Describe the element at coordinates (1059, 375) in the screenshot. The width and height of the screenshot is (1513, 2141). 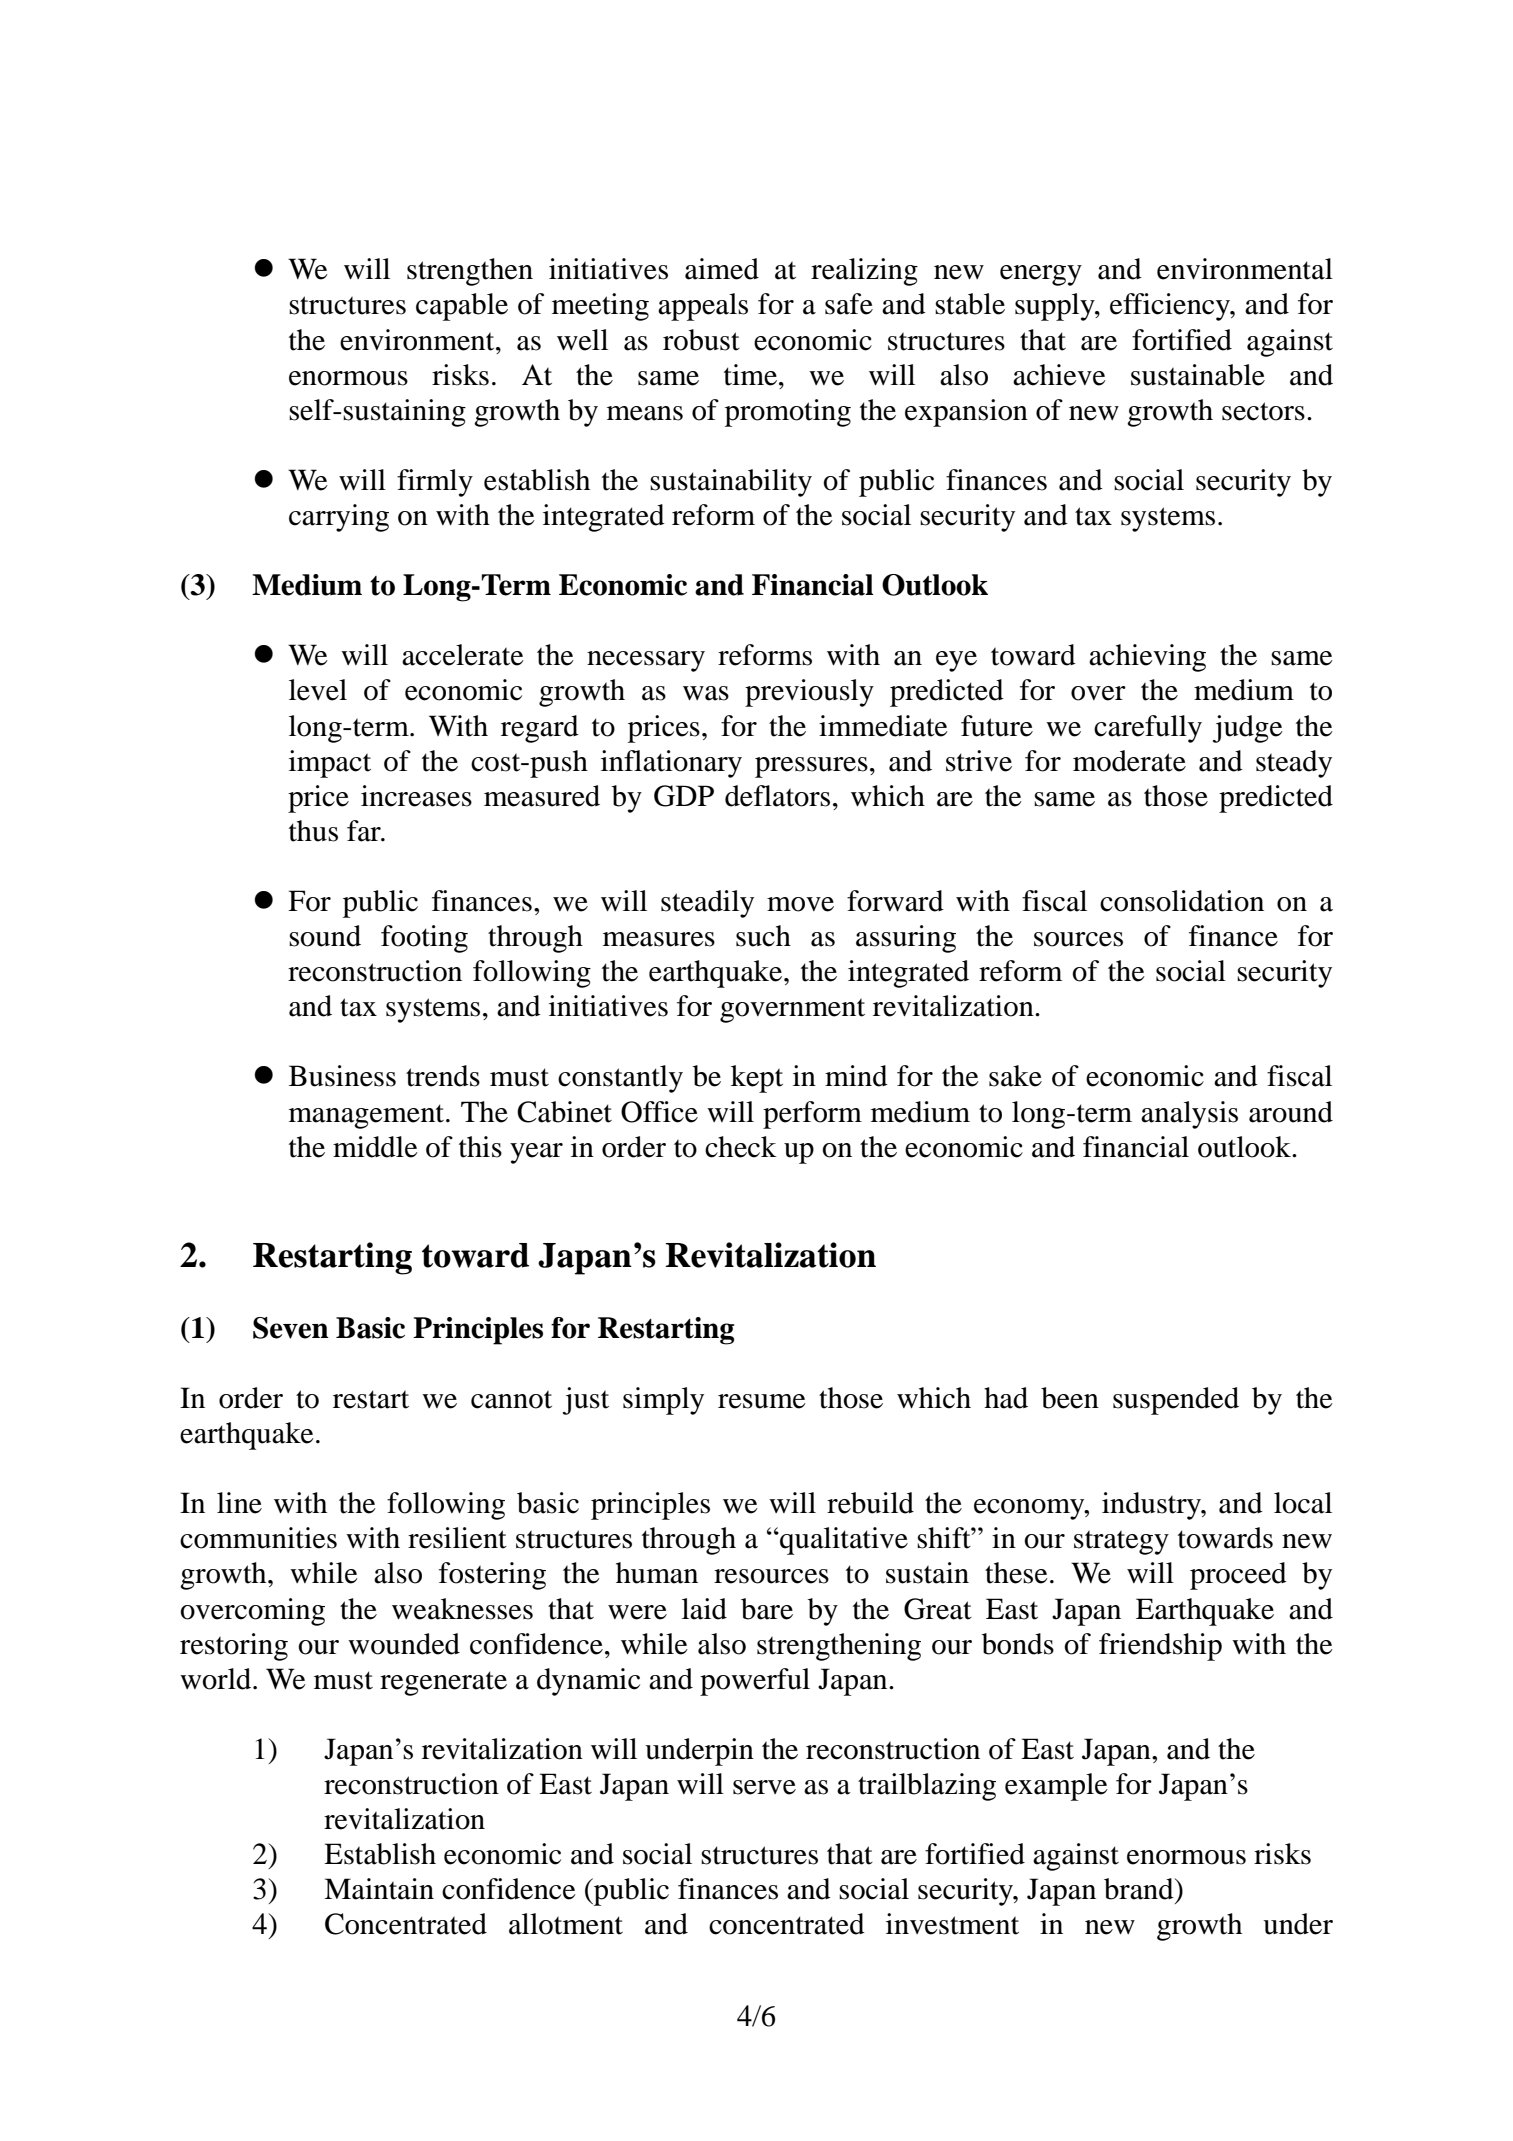
I see `achieve` at that location.
